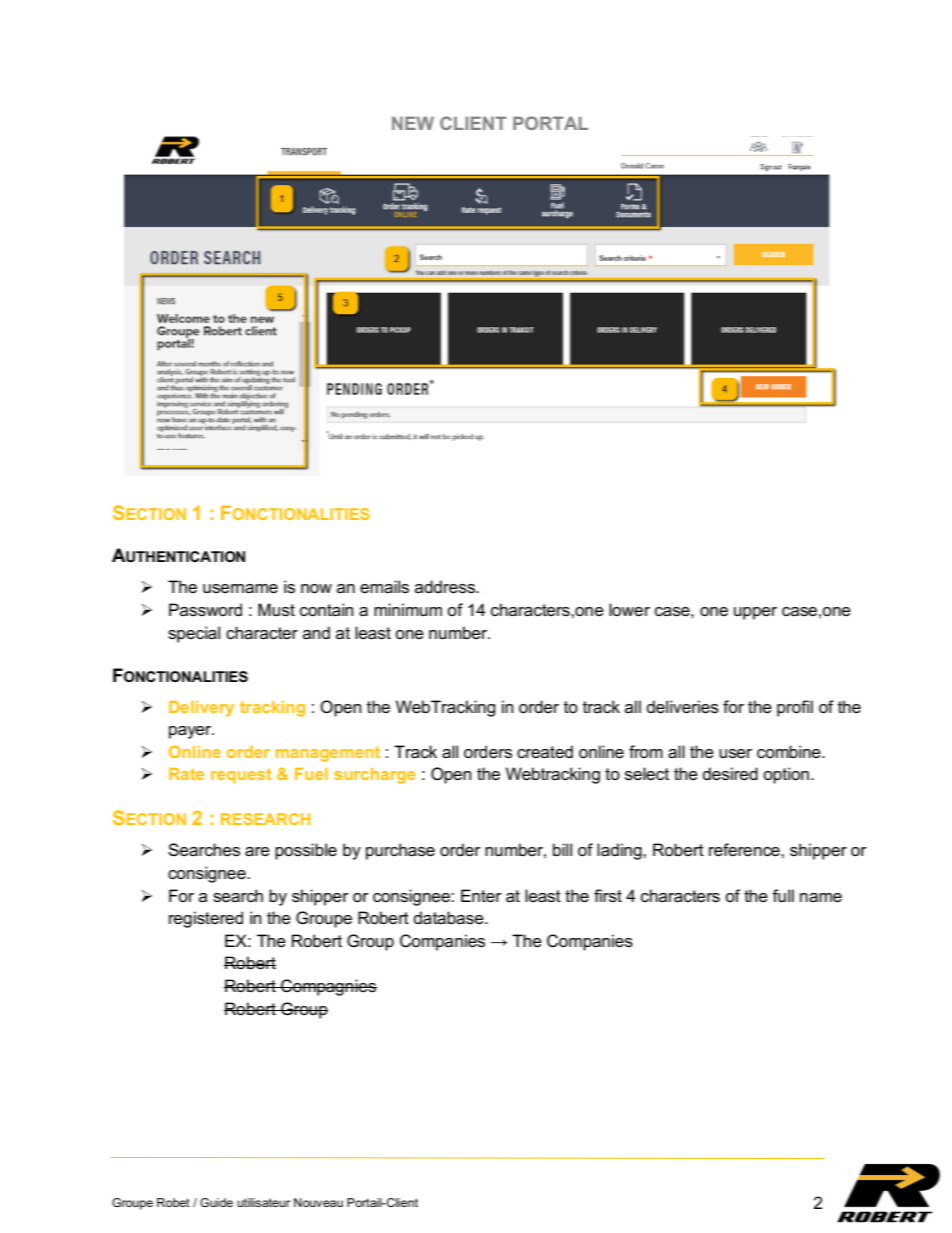  What do you see at coordinates (408, 609) in the screenshot?
I see `minimum` at bounding box center [408, 609].
